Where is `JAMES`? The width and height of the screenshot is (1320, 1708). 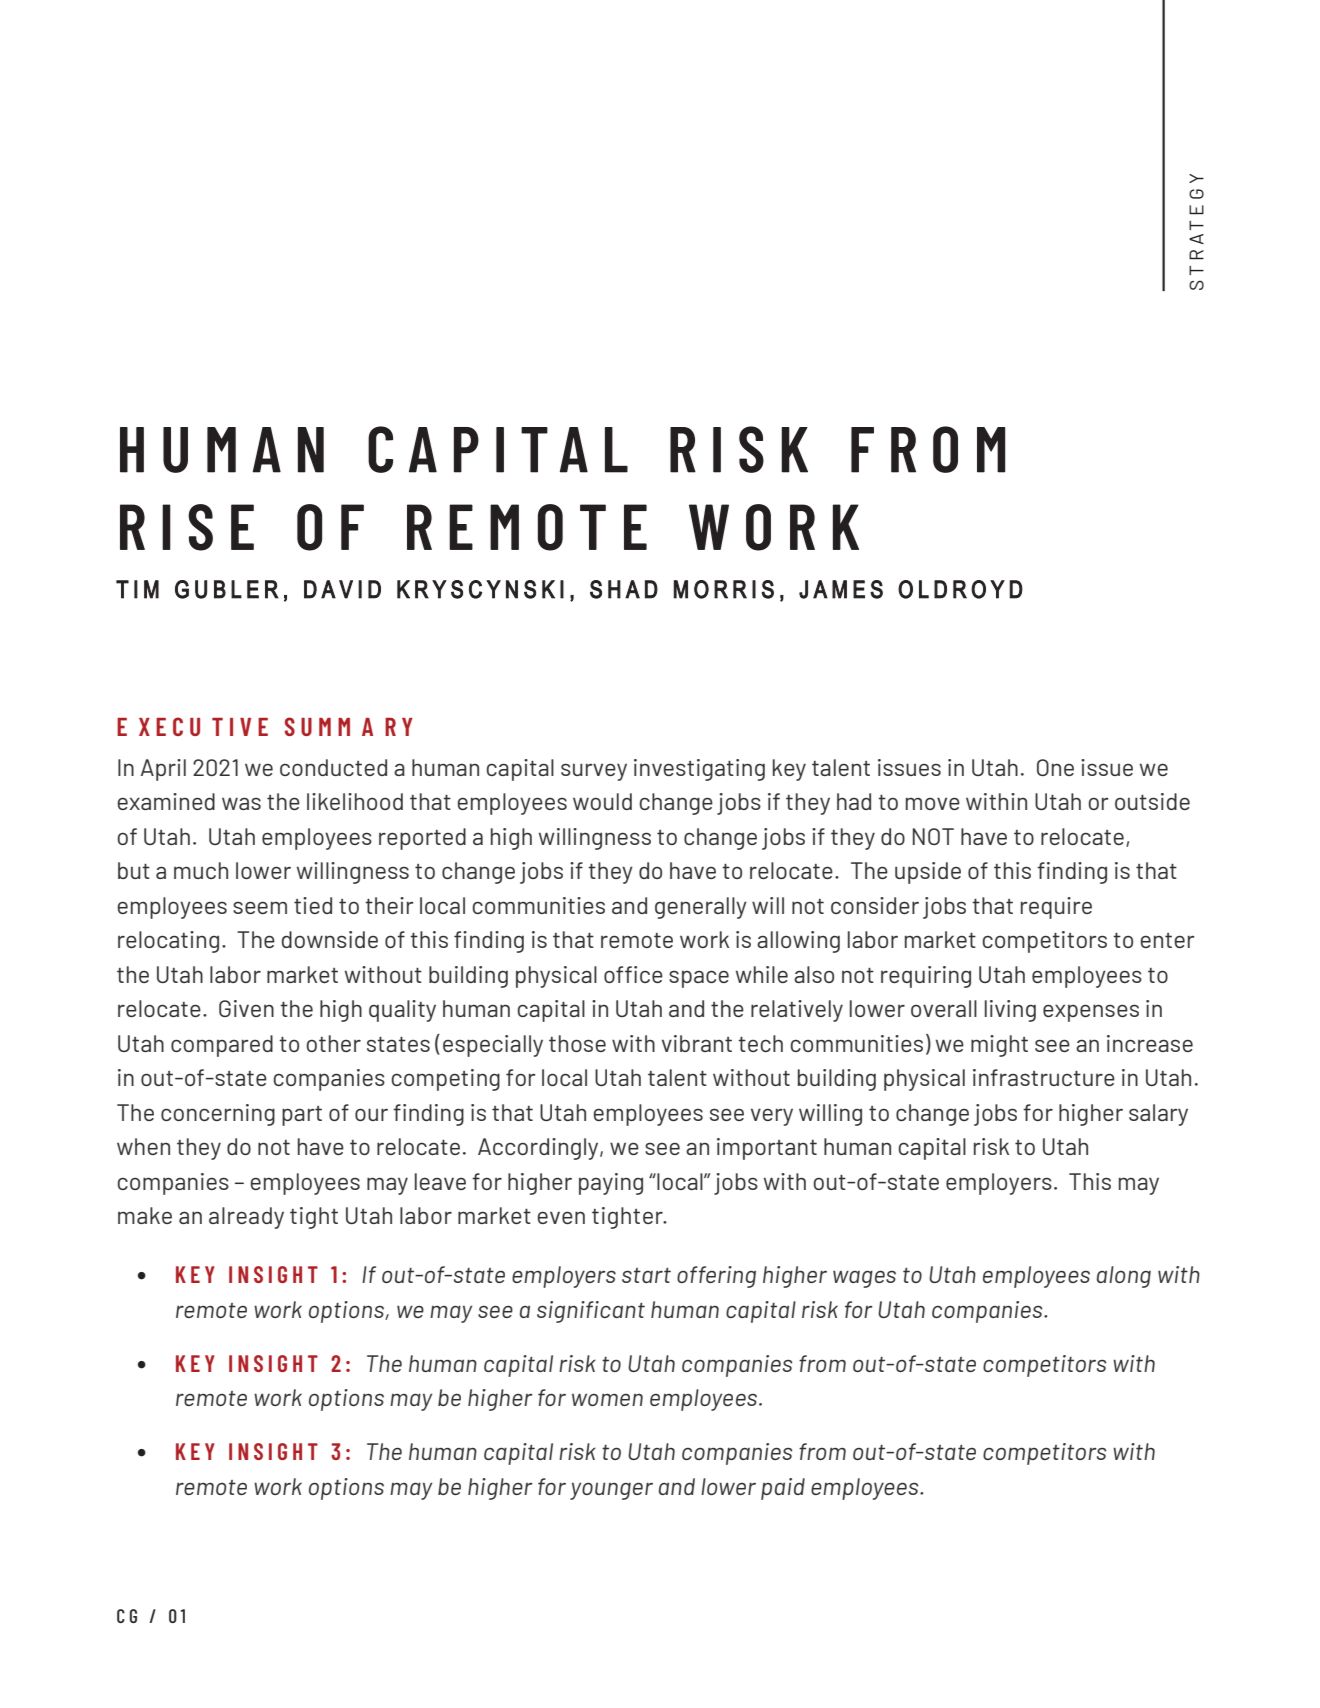
JAMES is located at coordinates (841, 589).
